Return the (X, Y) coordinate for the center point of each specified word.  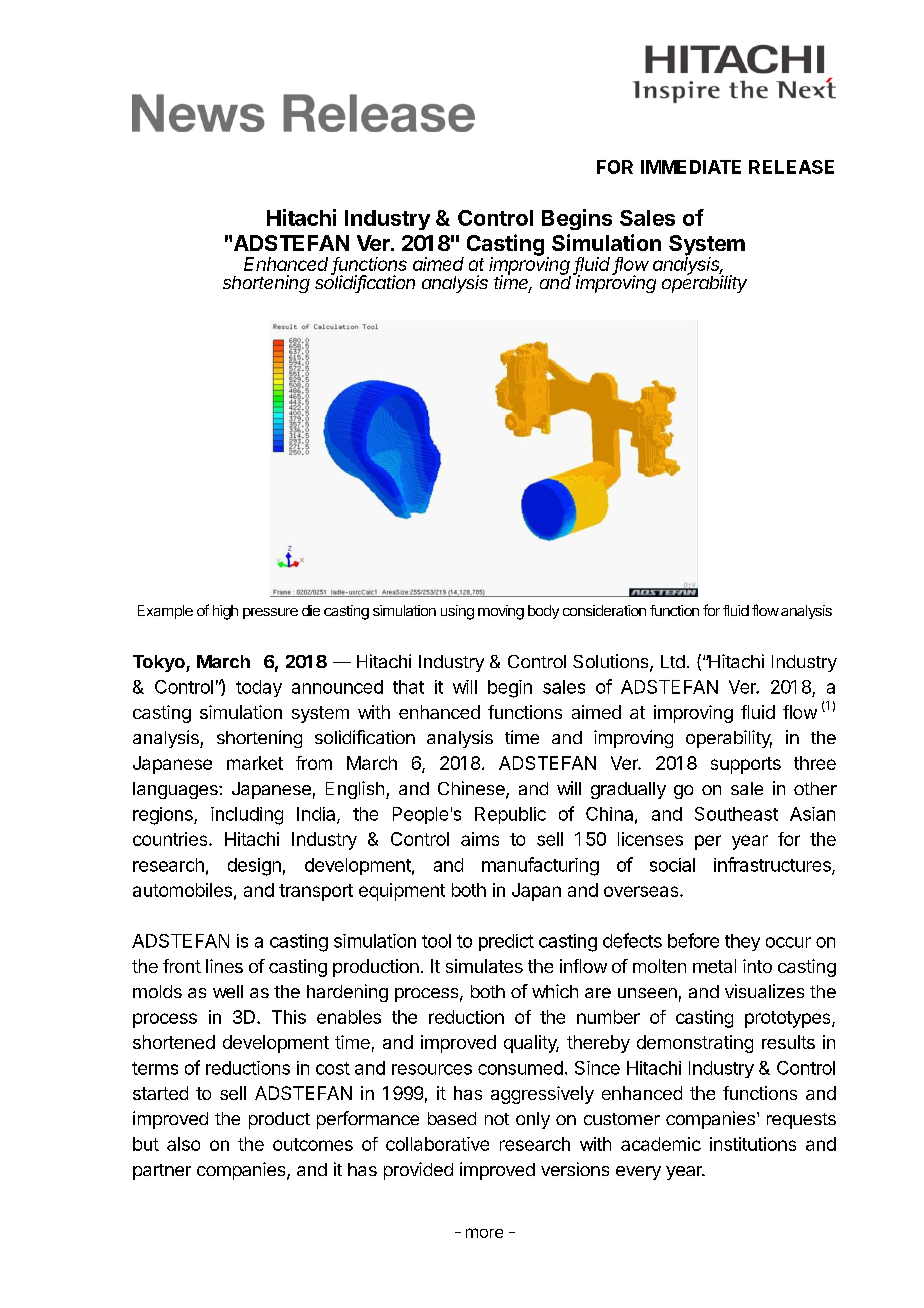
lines (224, 966)
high (225, 612)
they (742, 942)
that (408, 687)
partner (162, 1172)
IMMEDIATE (691, 167)
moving (501, 612)
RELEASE (791, 167)
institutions (753, 1144)
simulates (484, 966)
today (259, 688)
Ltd (673, 661)
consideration (604, 610)
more (484, 1233)
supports (746, 765)
